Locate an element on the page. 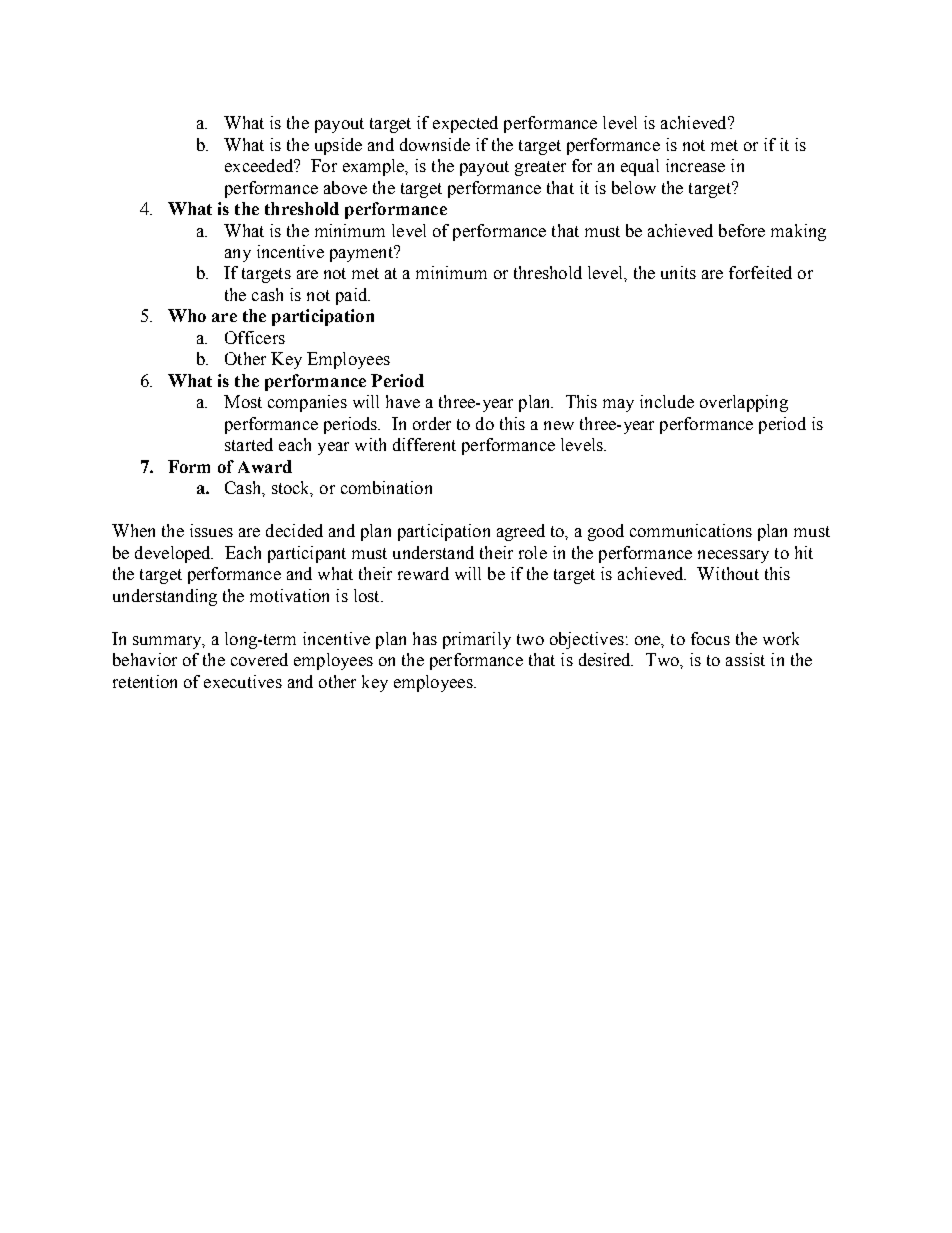  agreed is located at coordinates (521, 532).
